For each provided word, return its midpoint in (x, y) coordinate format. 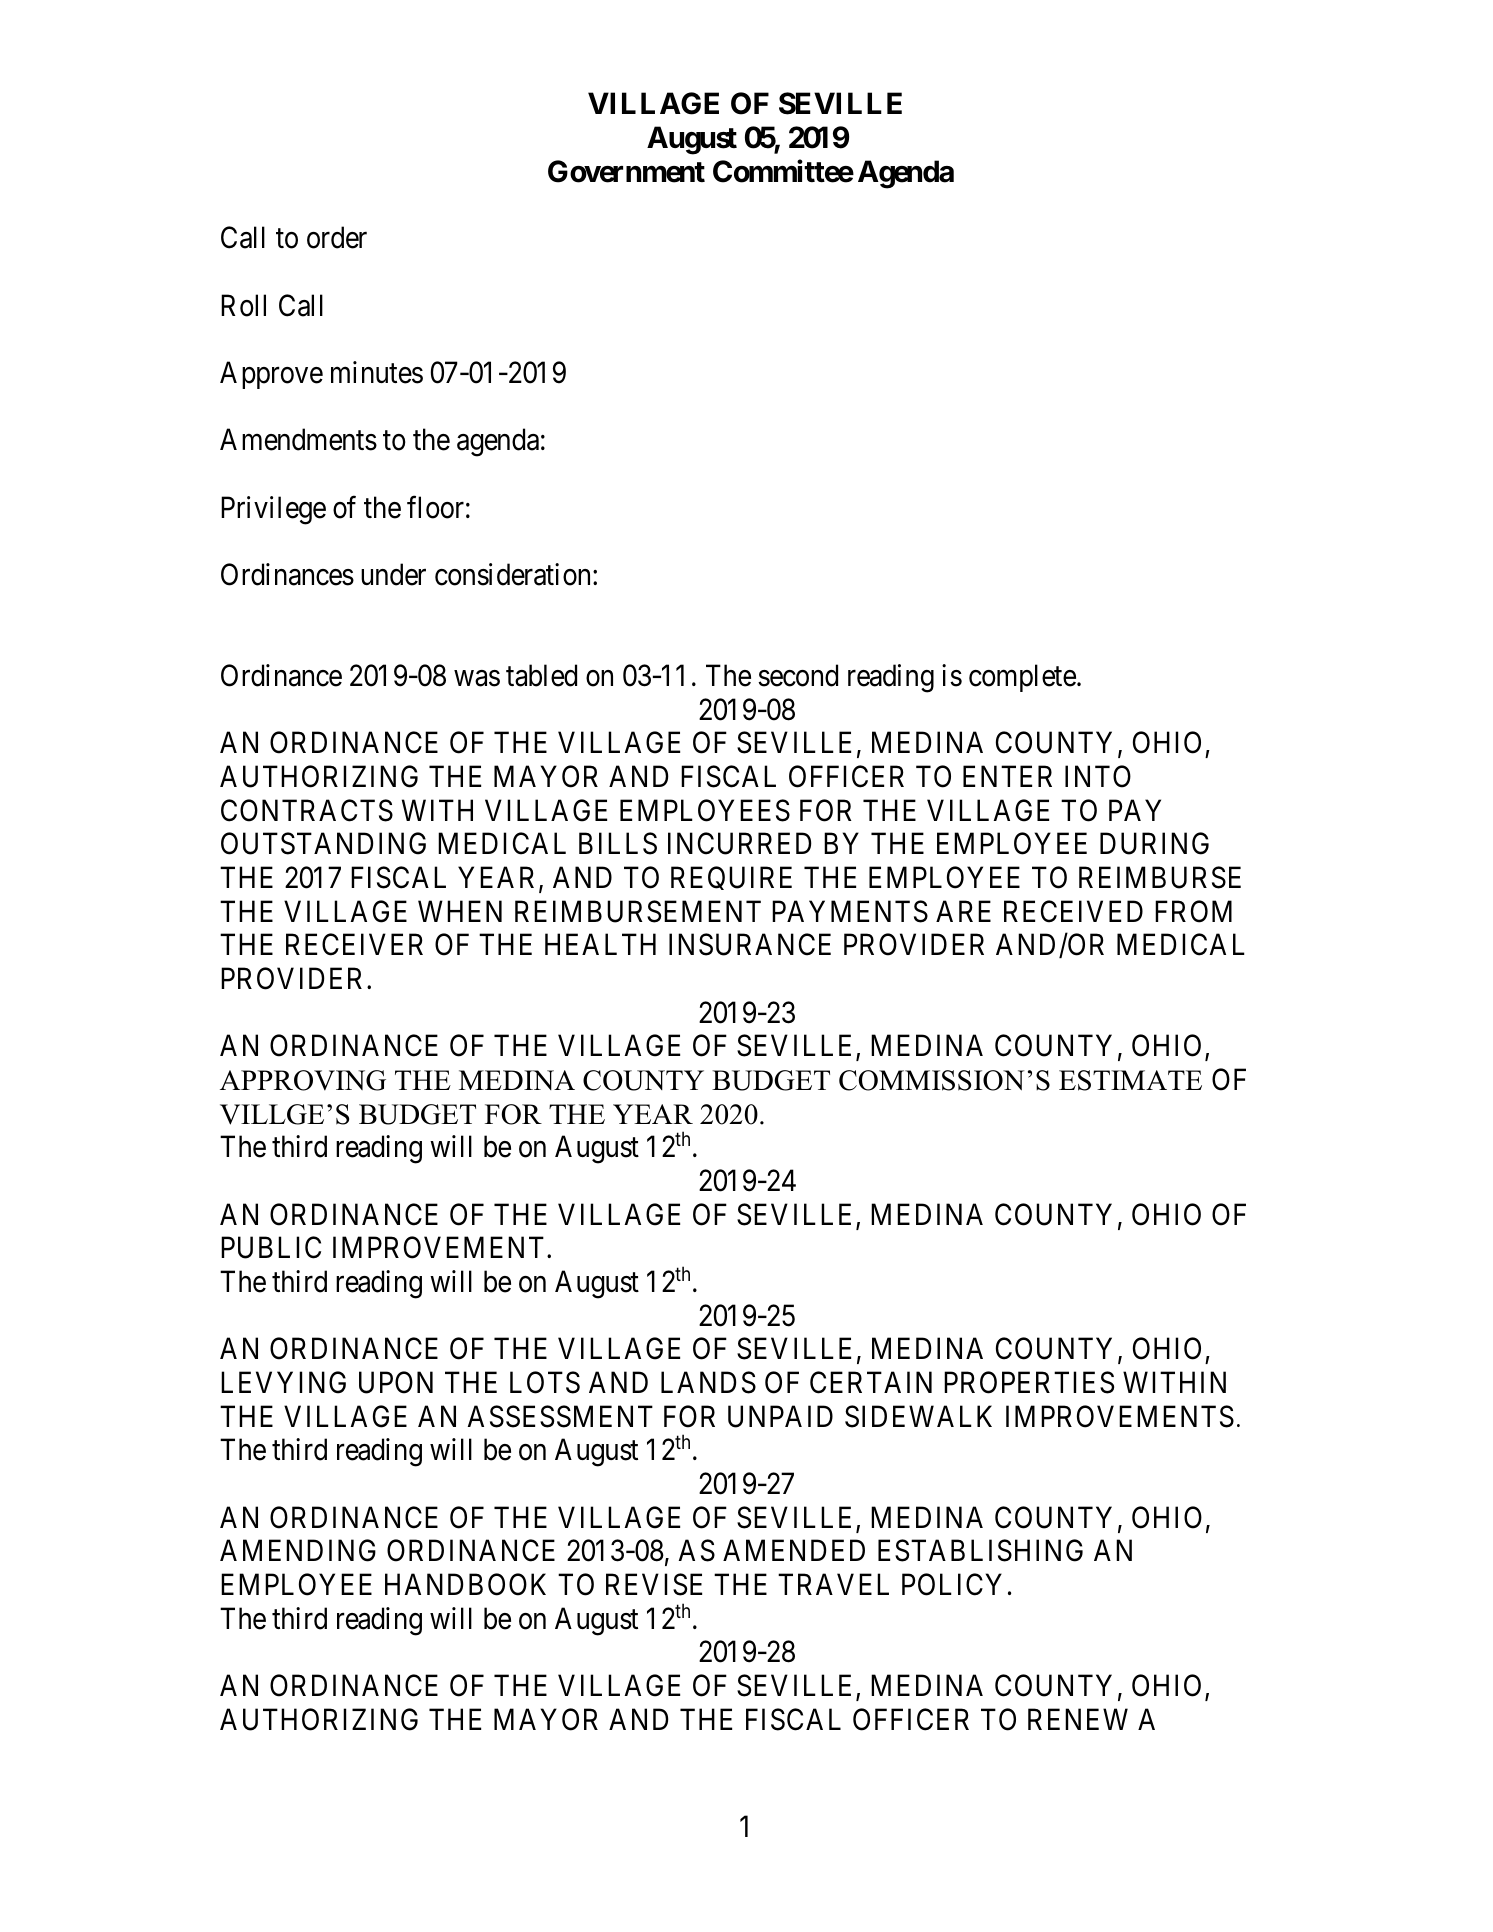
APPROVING (303, 1080)
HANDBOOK (465, 1584)
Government (626, 171)
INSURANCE (750, 945)
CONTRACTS (307, 810)
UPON (396, 1382)
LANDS (708, 1382)
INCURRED (740, 844)
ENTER (1007, 776)
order (337, 237)
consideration (514, 574)
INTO (1098, 776)
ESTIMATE (1130, 1080)
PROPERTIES (1029, 1382)
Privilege (273, 510)
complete (1022, 678)
